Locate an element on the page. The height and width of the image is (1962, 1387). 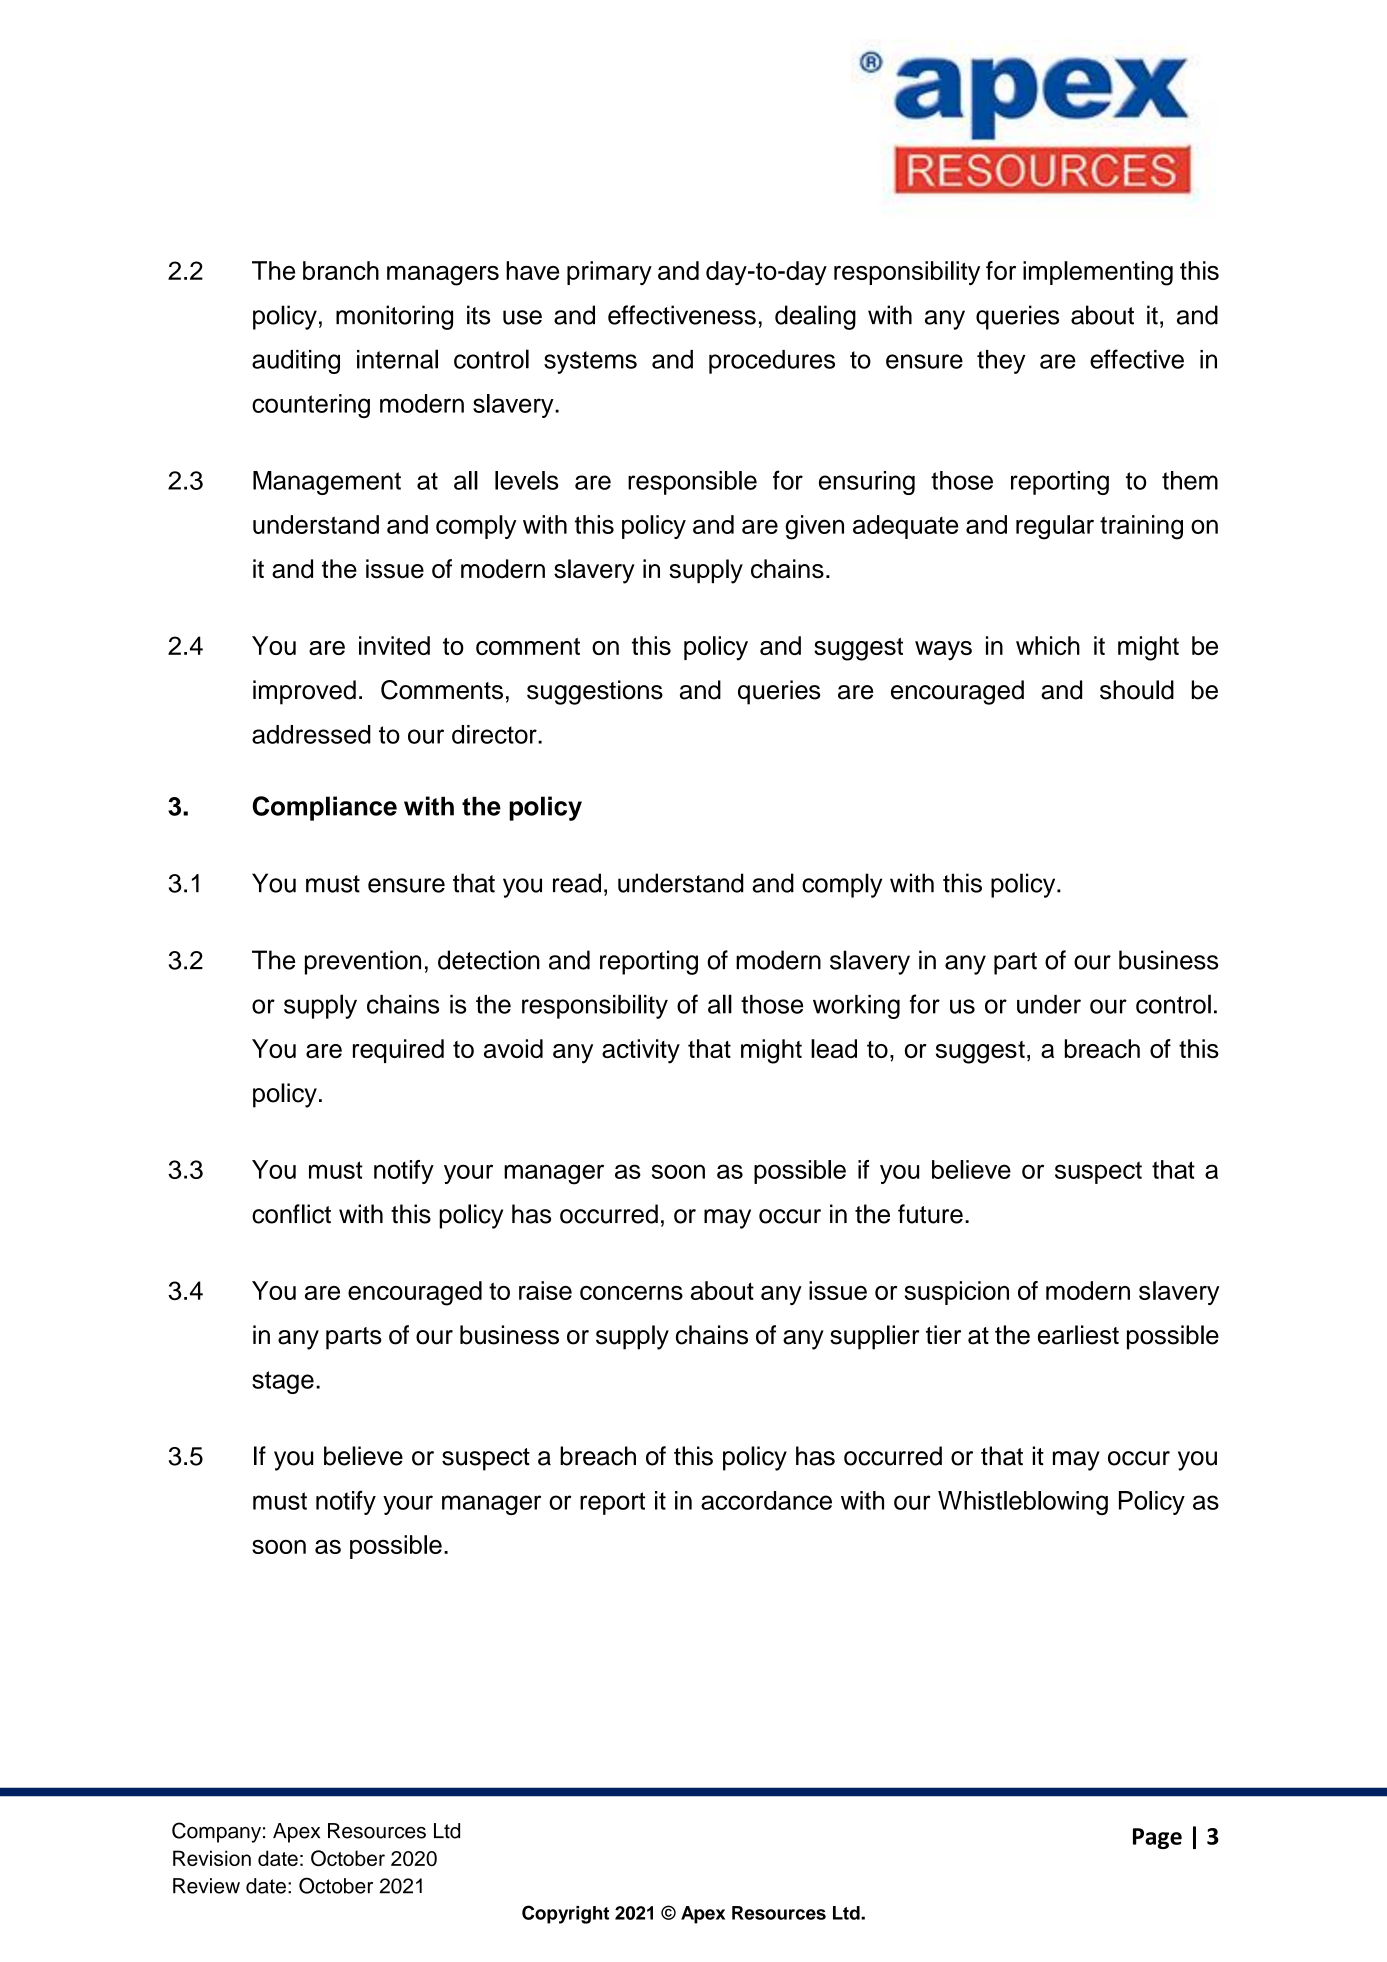
stage is located at coordinates (283, 1382).
